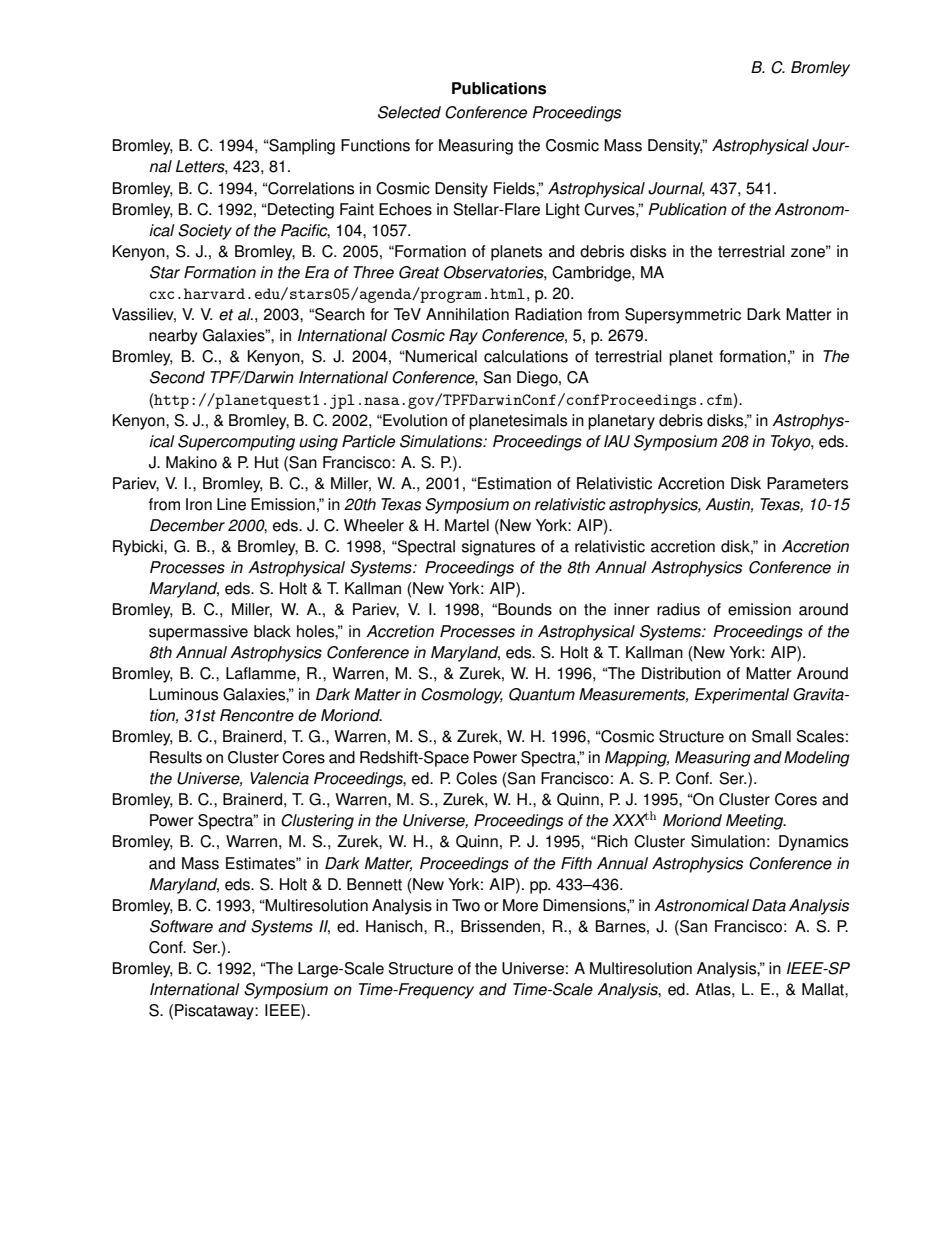 Image resolution: width=952 pixels, height=1233 pixels. I want to click on Second, so click(177, 377).
